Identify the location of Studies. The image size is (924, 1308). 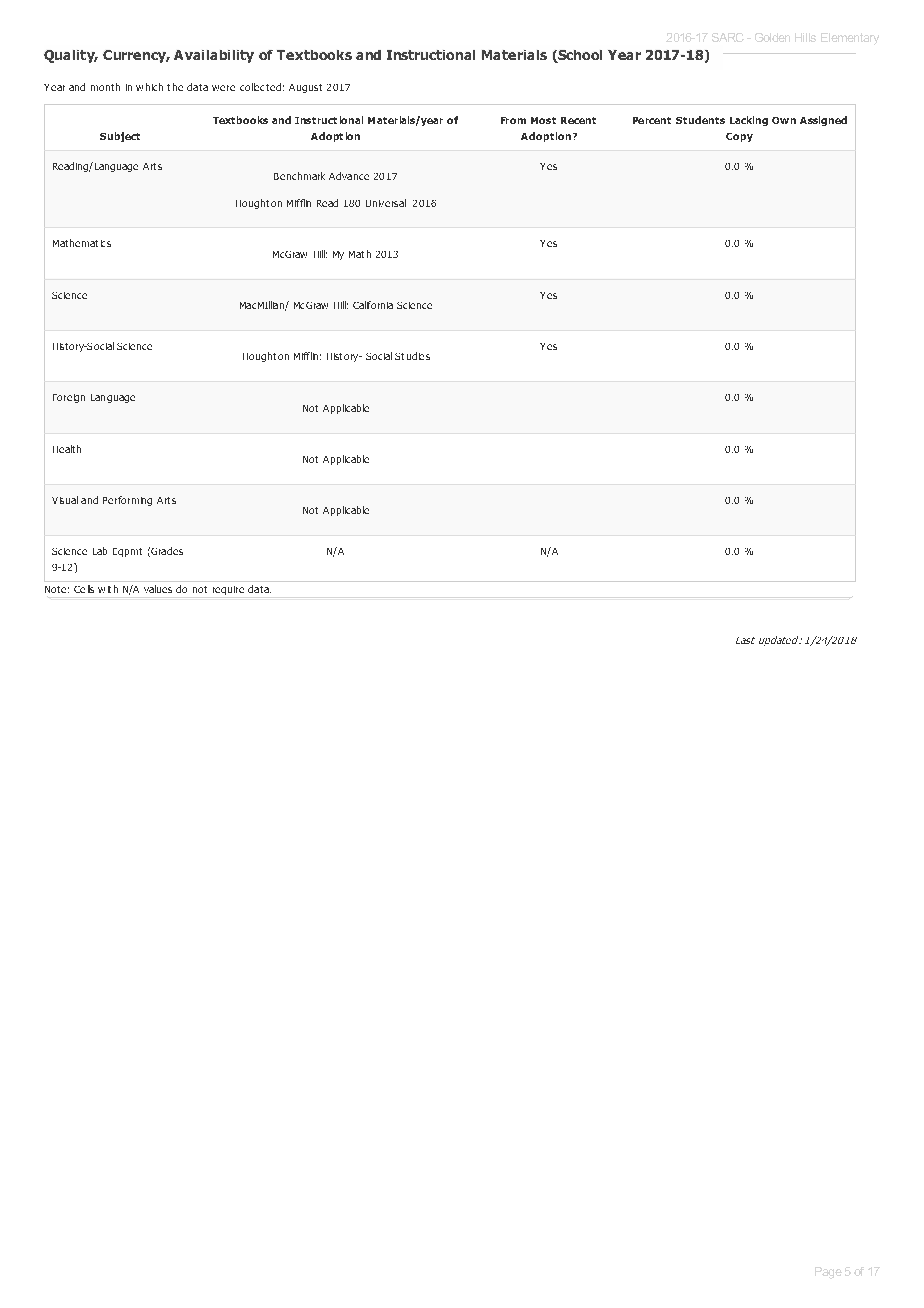
(412, 356).
